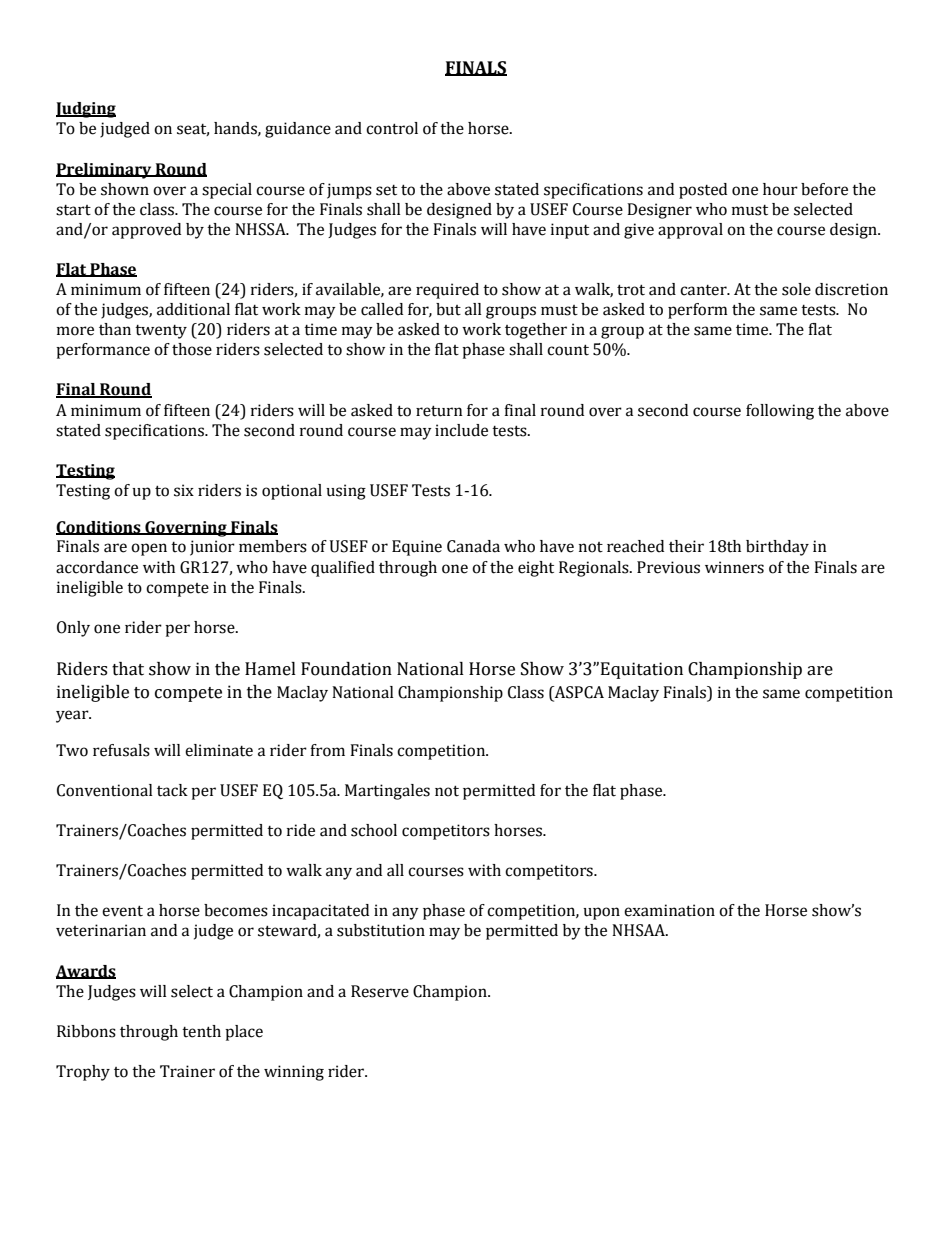 The height and width of the document is (1233, 952). I want to click on examination, so click(669, 910).
